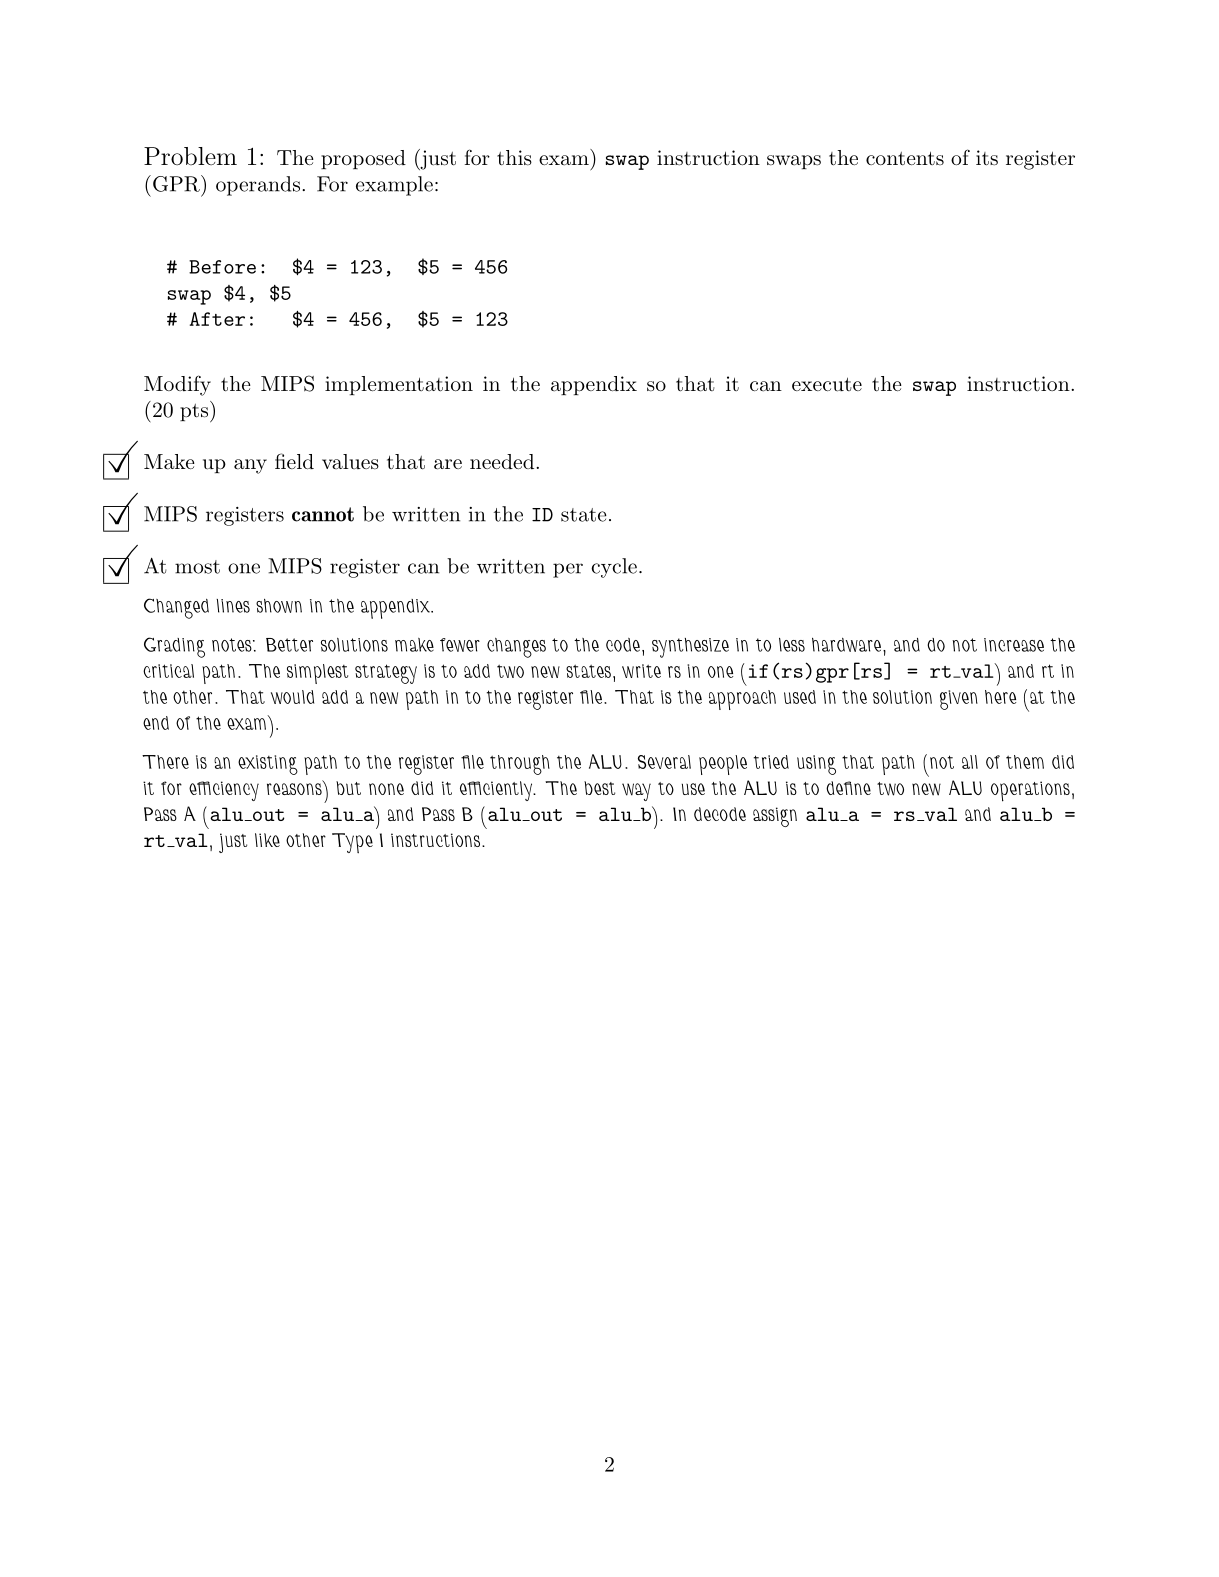  I want to click on this, so click(514, 158).
